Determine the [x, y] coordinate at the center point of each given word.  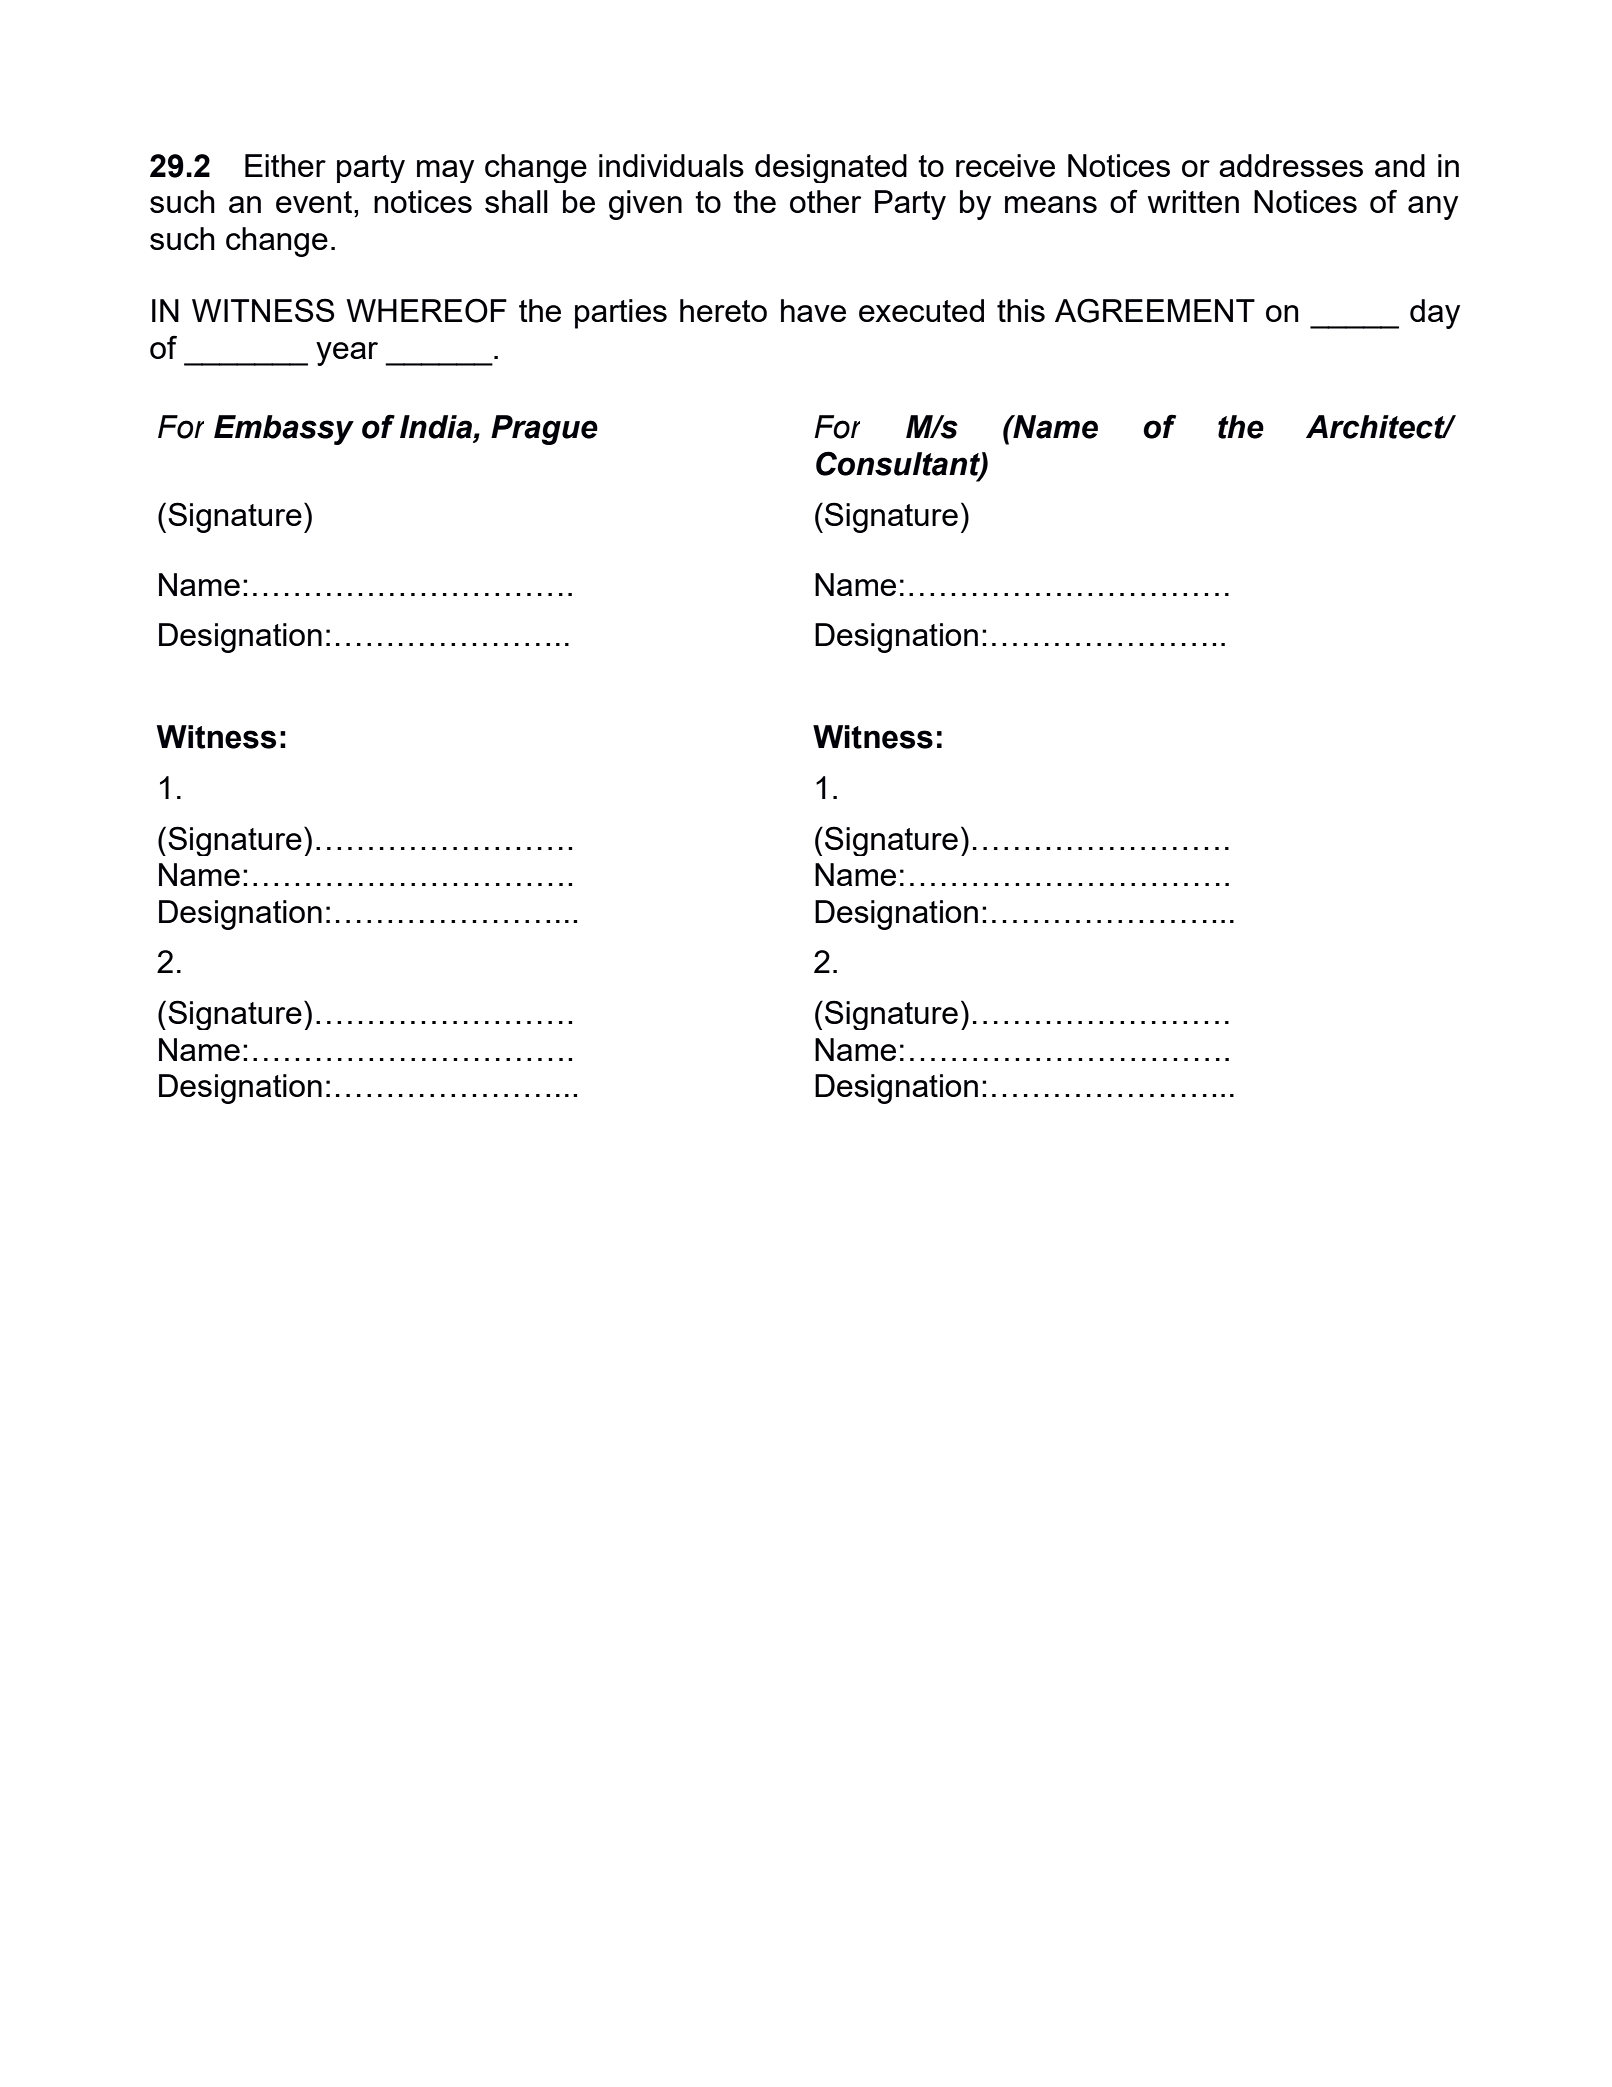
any [1433, 208]
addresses [1291, 165]
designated [831, 168]
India [436, 427]
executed [921, 310]
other [825, 201]
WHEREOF [426, 310]
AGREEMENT [1155, 310]
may [445, 171]
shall [516, 201]
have [813, 310]
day [1435, 314]
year [347, 354]
